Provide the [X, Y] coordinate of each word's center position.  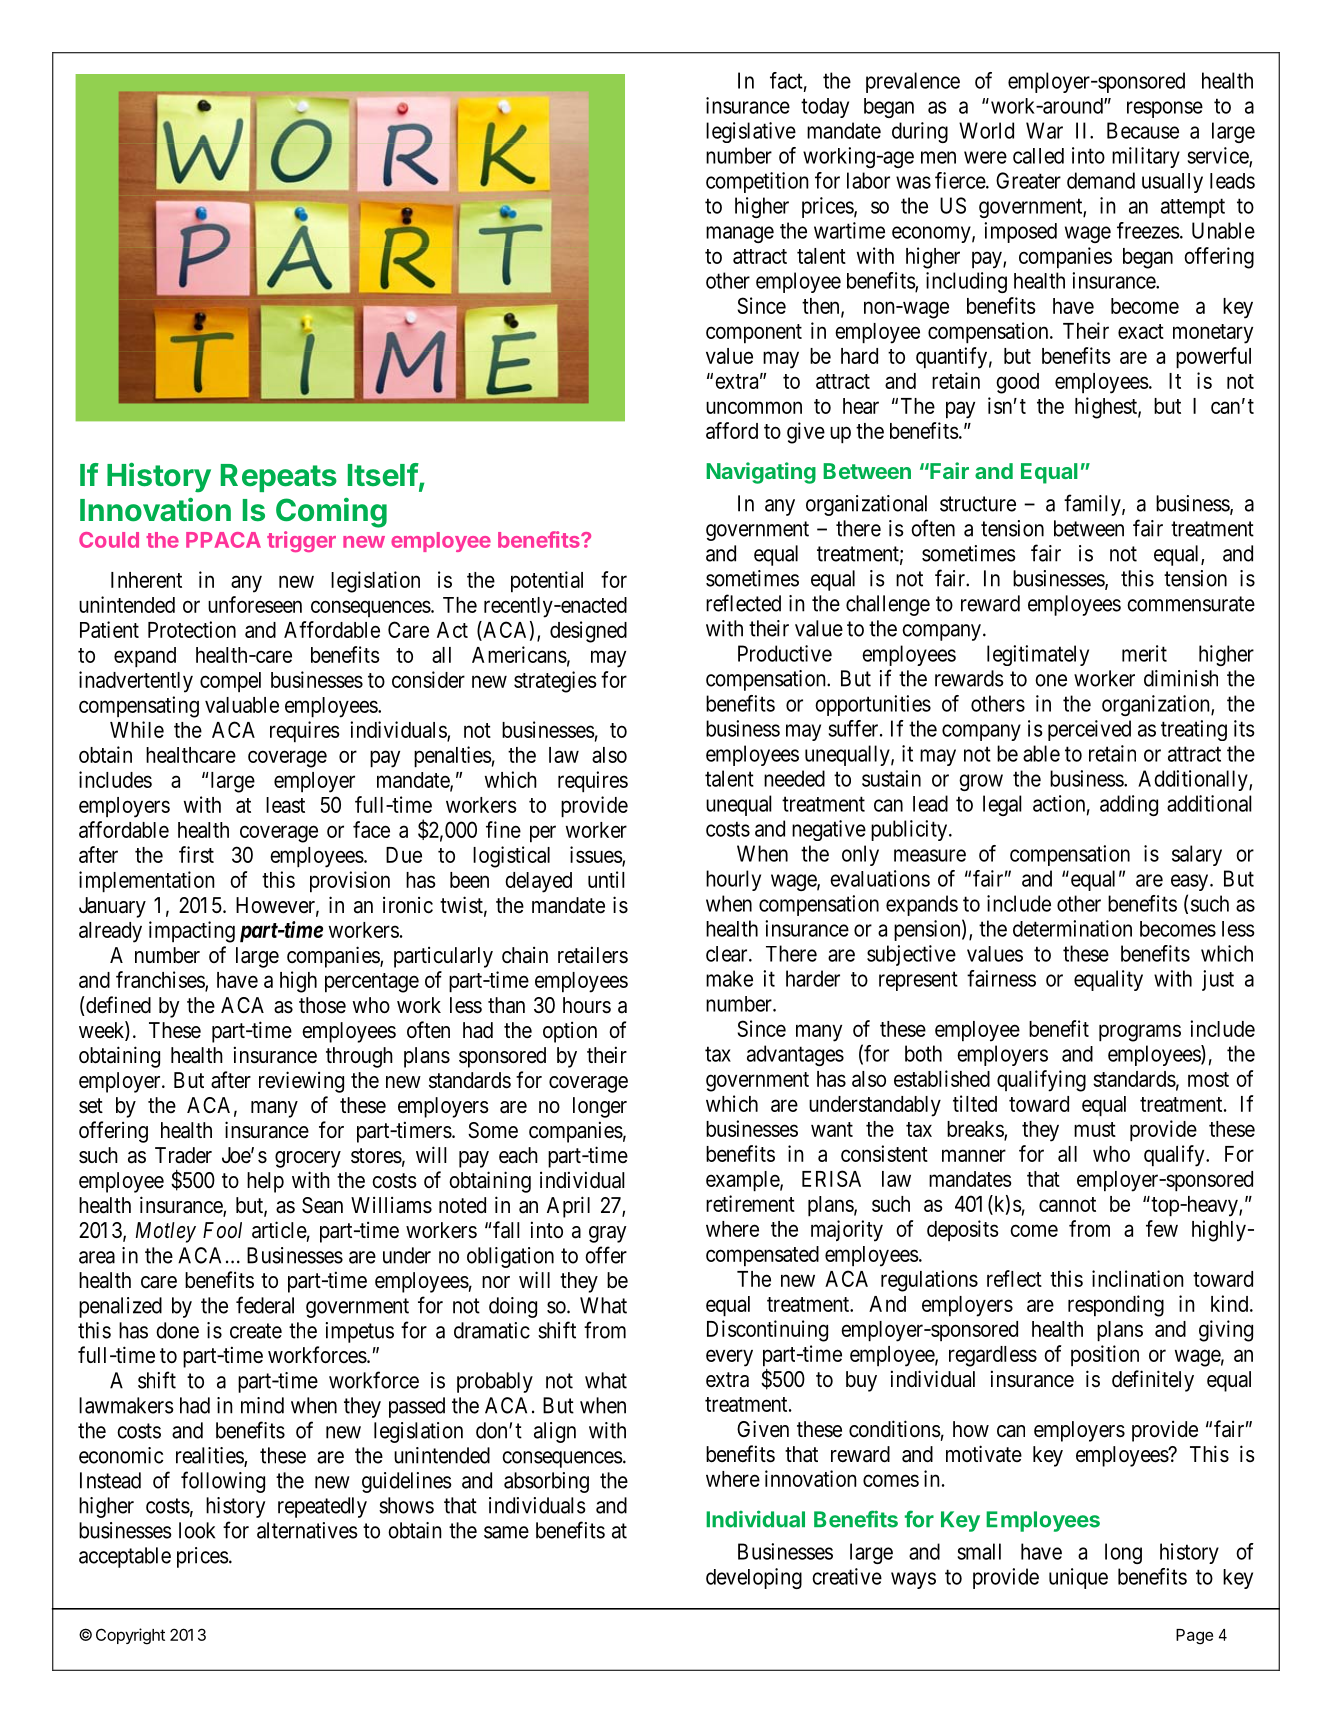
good [1017, 383]
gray [608, 1234]
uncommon [754, 407]
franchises [161, 981]
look [197, 1530]
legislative [751, 132]
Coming [331, 512]
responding [1116, 1306]
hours [587, 1005]
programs [1140, 1033]
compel [230, 682]
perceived [1089, 730]
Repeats [279, 478]
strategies [555, 682]
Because [1143, 130]
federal [265, 1305]
